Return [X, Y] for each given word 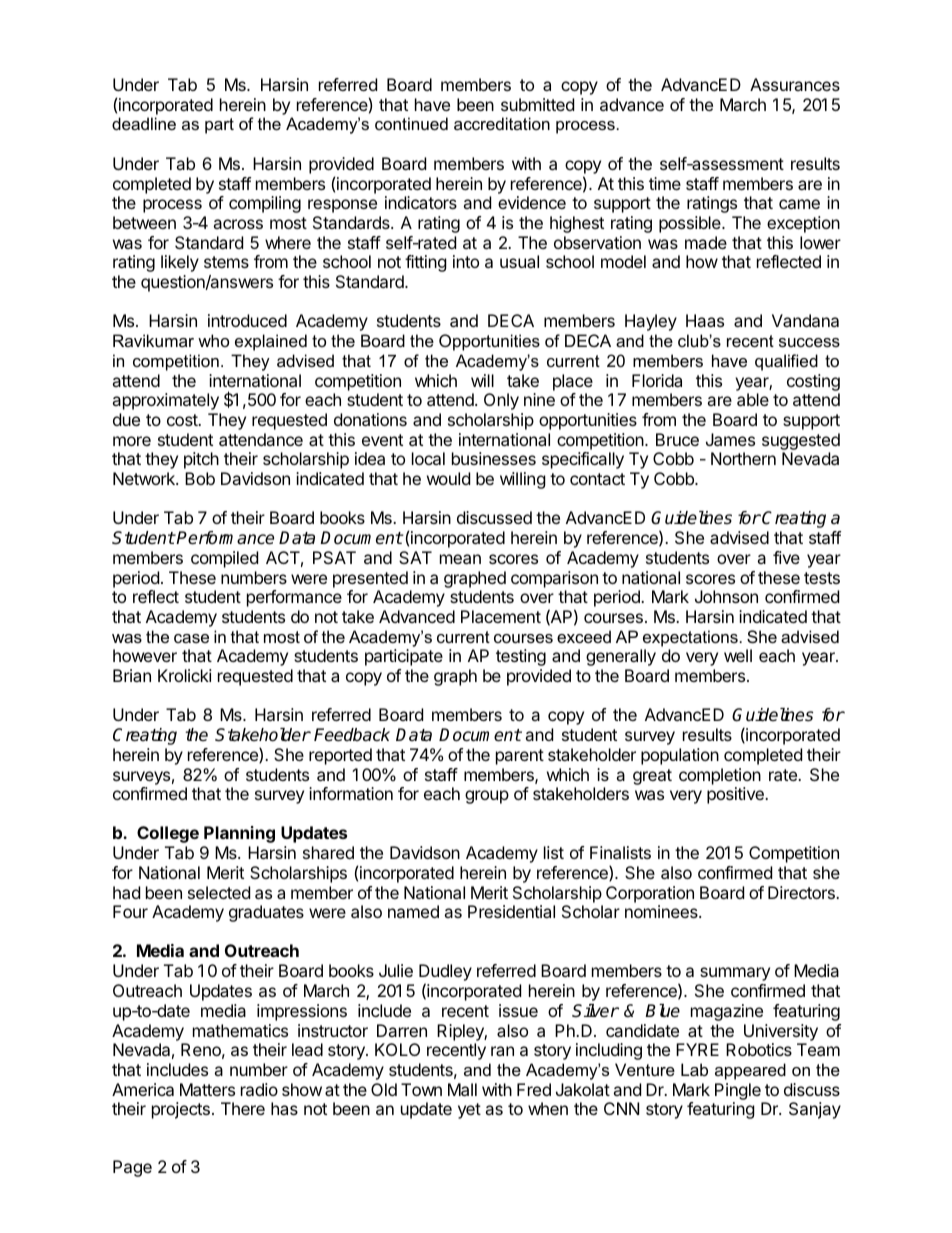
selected [219, 892]
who [213, 340]
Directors [802, 892]
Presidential [511, 911]
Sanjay [815, 1110]
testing [521, 657]
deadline [144, 123]
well [738, 655]
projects [181, 1110]
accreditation [502, 123]
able [753, 399]
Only [501, 401]
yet [469, 1111]
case [191, 638]
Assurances [795, 84]
